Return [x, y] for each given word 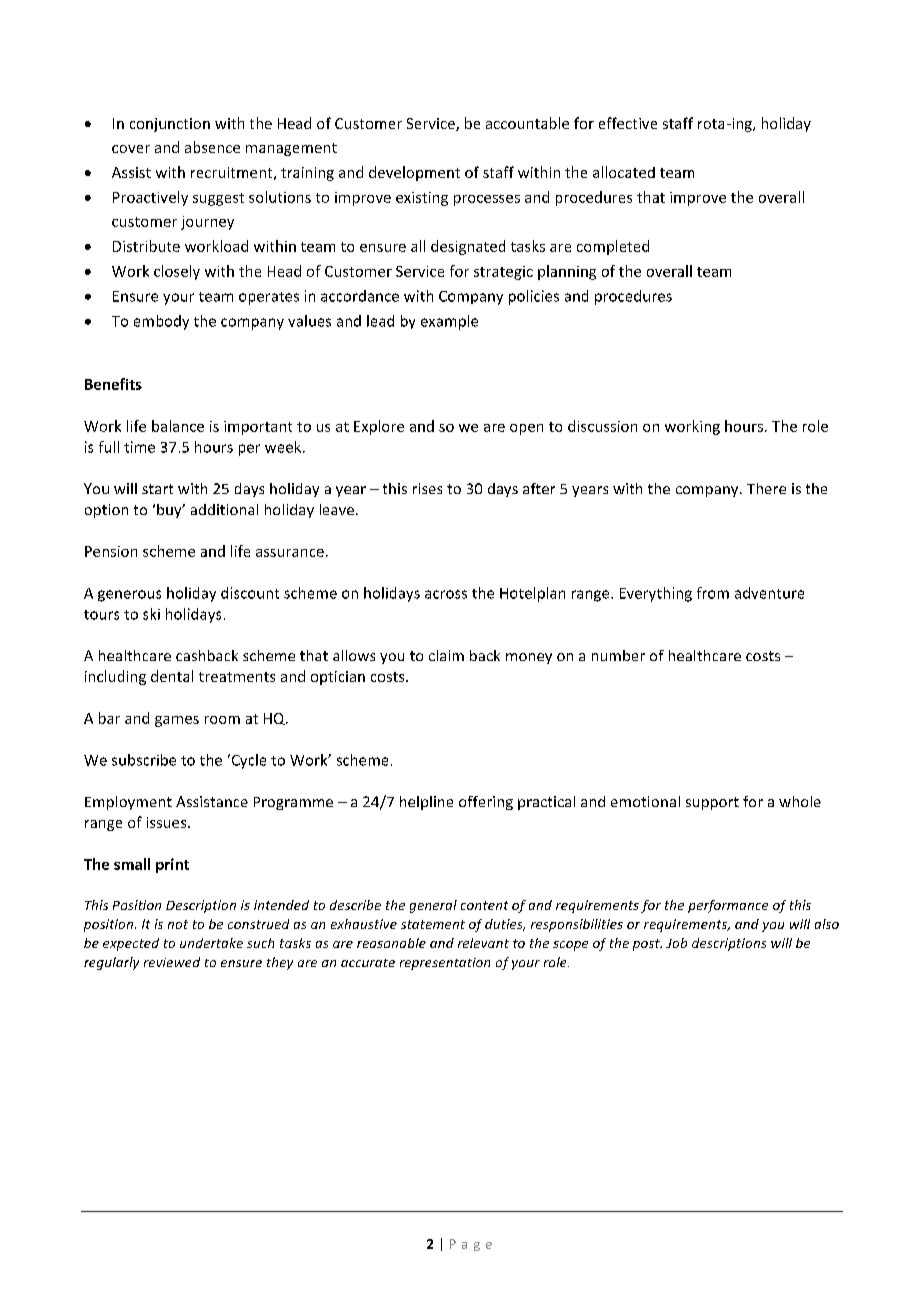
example [449, 322]
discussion [602, 426]
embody [161, 322]
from [713, 593]
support [712, 803]
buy [170, 511]
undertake [211, 943]
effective [628, 123]
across [446, 594]
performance [728, 906]
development [414, 173]
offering [486, 803]
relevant [483, 943]
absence [212, 147]
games [177, 721]
